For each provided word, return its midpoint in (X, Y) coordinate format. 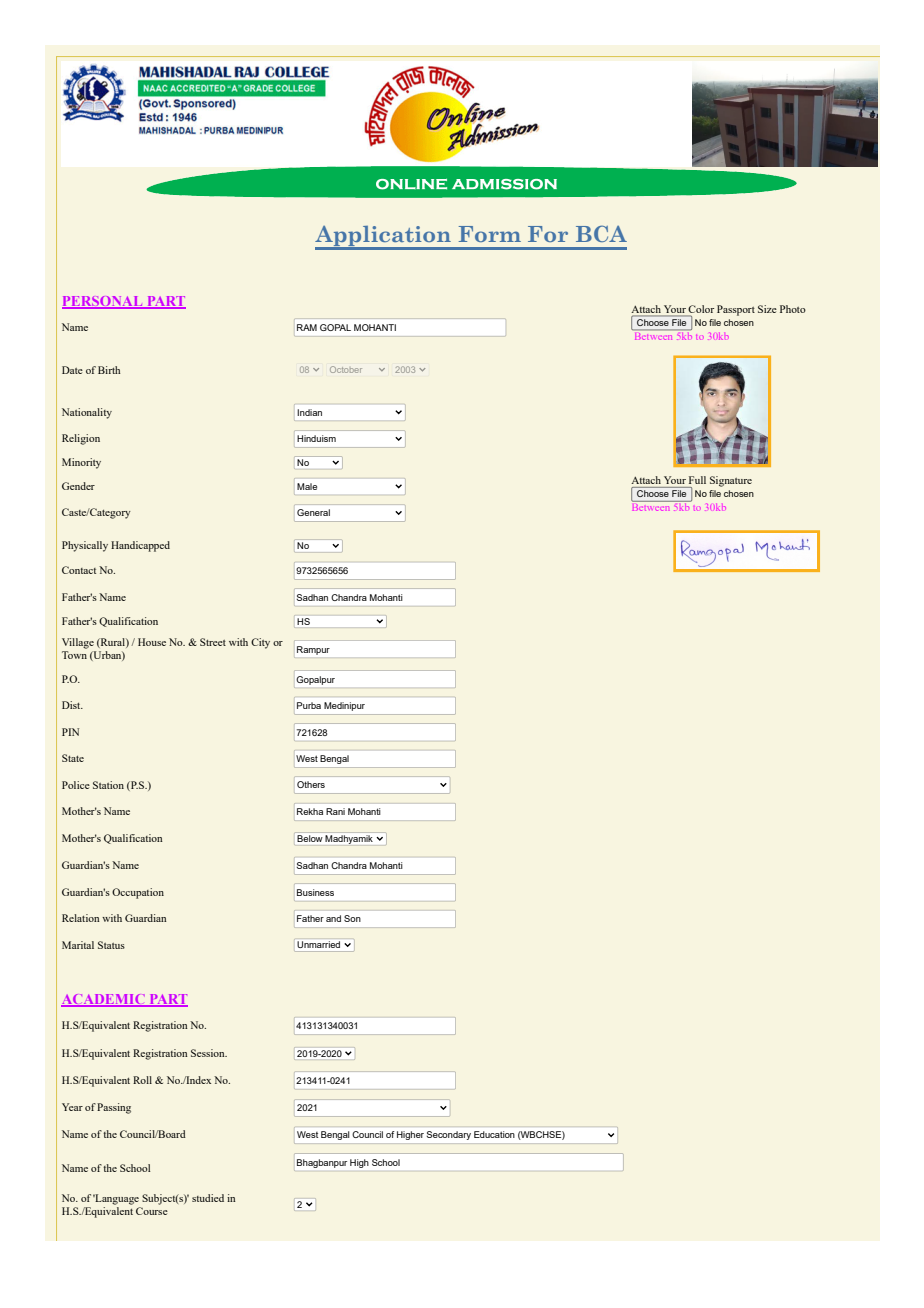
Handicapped (140, 546)
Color (701, 309)
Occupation (138, 893)
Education (494, 1134)
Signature (731, 481)
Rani (335, 811)
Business (315, 892)
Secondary (449, 1135)
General (313, 512)
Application (384, 237)
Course (152, 1211)
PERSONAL (103, 302)
